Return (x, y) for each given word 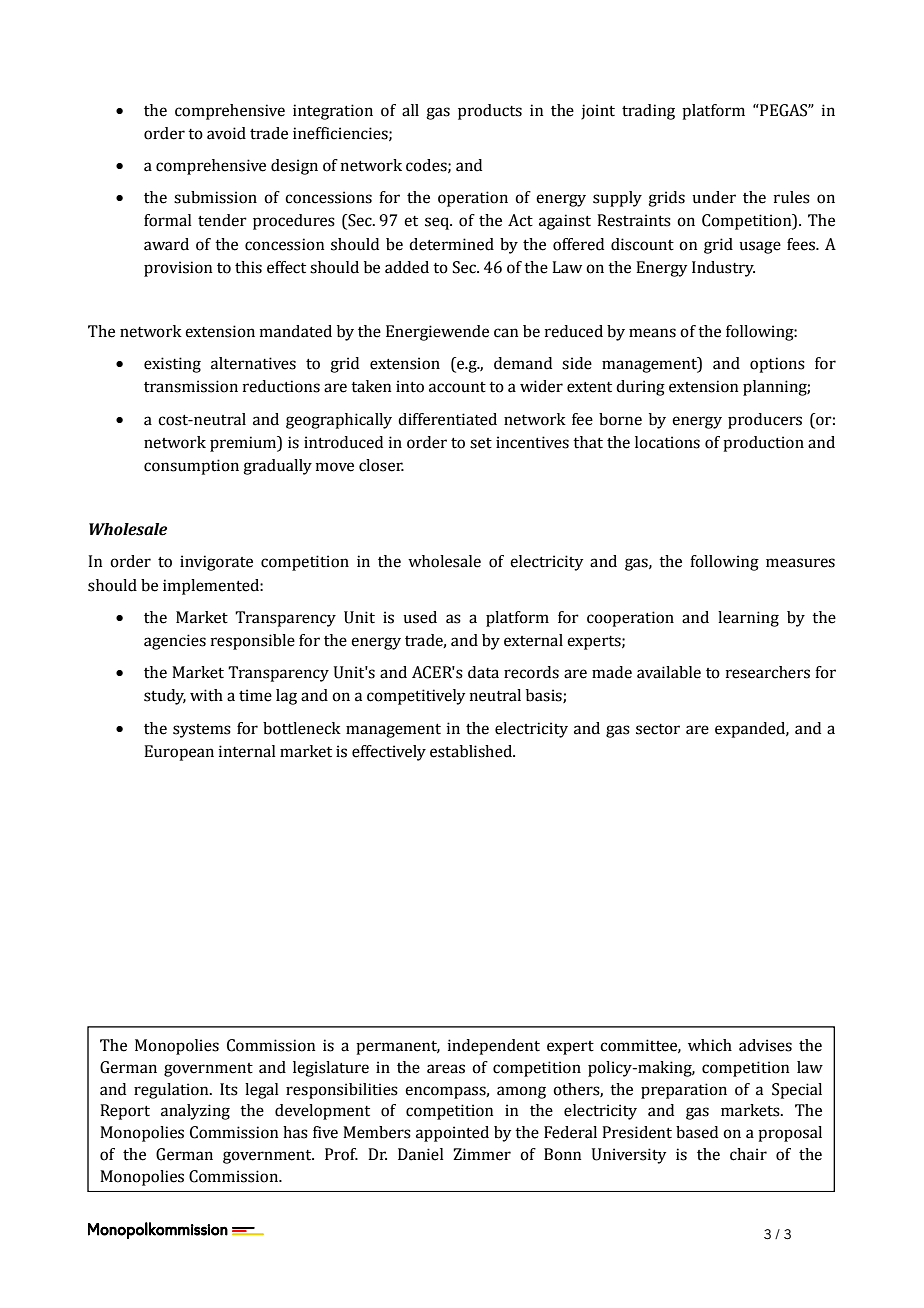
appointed (452, 1134)
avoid (226, 133)
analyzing (195, 1112)
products (490, 112)
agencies (175, 642)
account (457, 387)
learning (748, 619)
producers (765, 421)
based (697, 1132)
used (420, 617)
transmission (191, 386)
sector (658, 729)
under (714, 197)
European (179, 753)
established (472, 751)
